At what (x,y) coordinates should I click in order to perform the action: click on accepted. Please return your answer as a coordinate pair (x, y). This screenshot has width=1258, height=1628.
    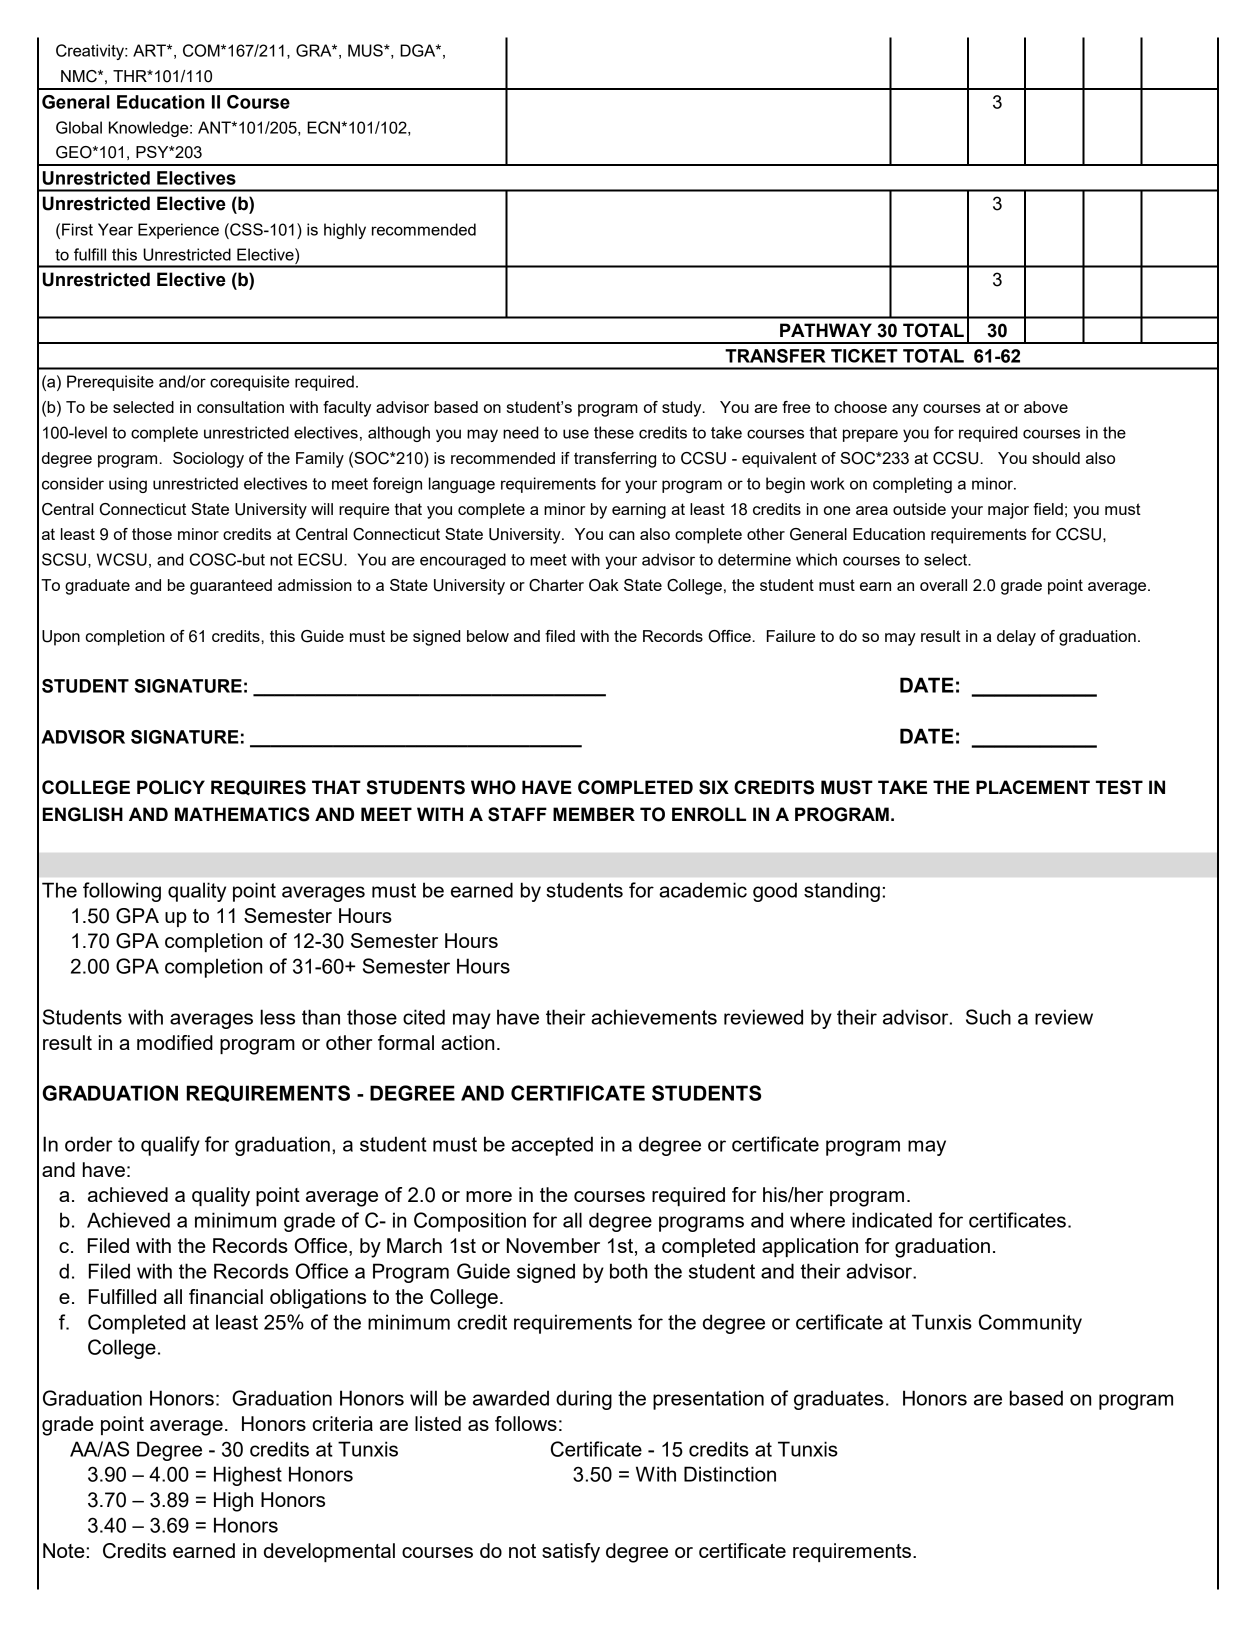
    Looking at the image, I should click on (552, 1146).
